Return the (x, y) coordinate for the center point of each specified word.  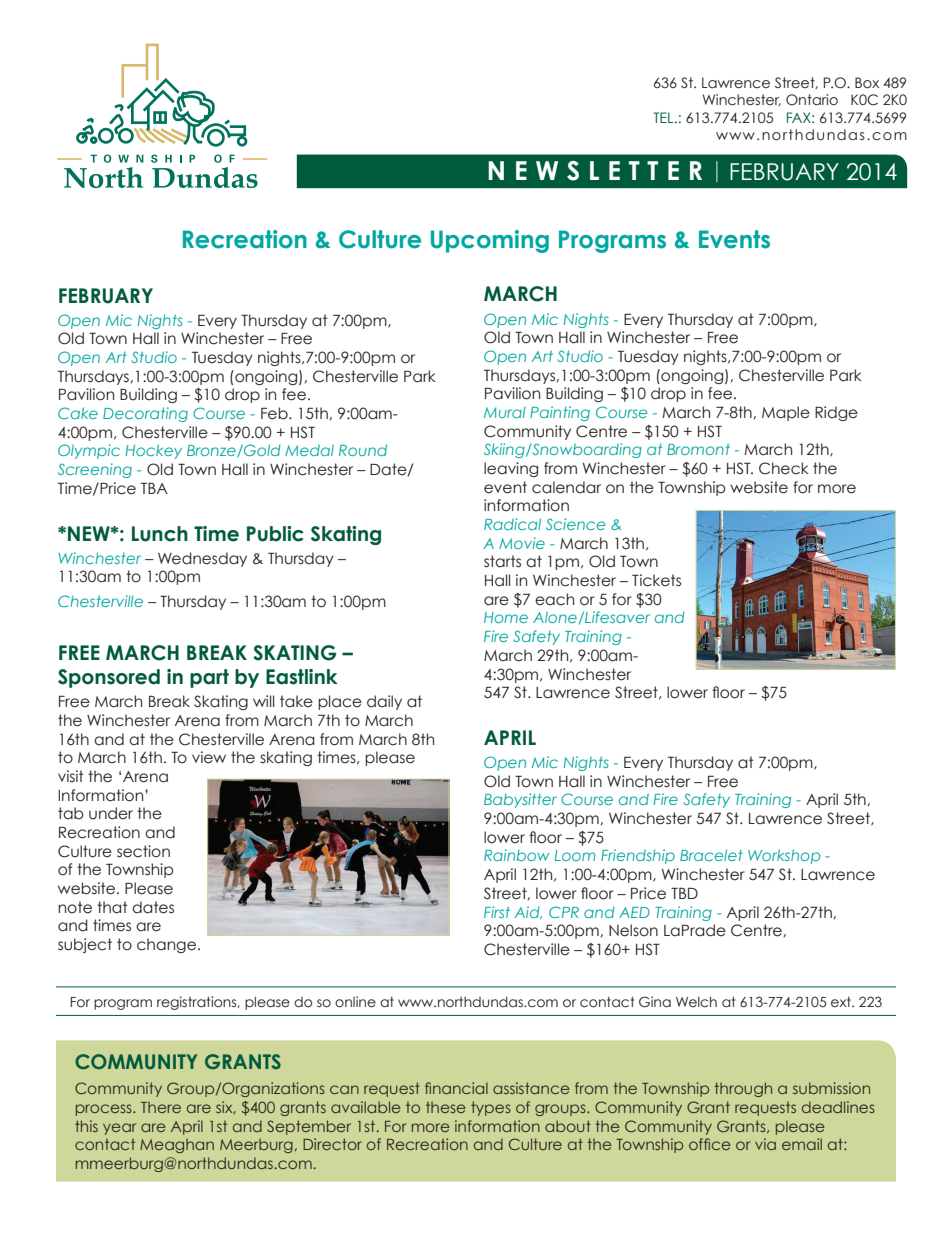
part (209, 678)
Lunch (160, 534)
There (161, 1107)
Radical (512, 524)
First (497, 912)
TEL (664, 117)
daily (384, 702)
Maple (786, 413)
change (166, 945)
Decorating (145, 414)
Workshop (784, 856)
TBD (684, 893)
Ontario (812, 99)
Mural (505, 412)
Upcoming (490, 241)
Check (784, 468)
